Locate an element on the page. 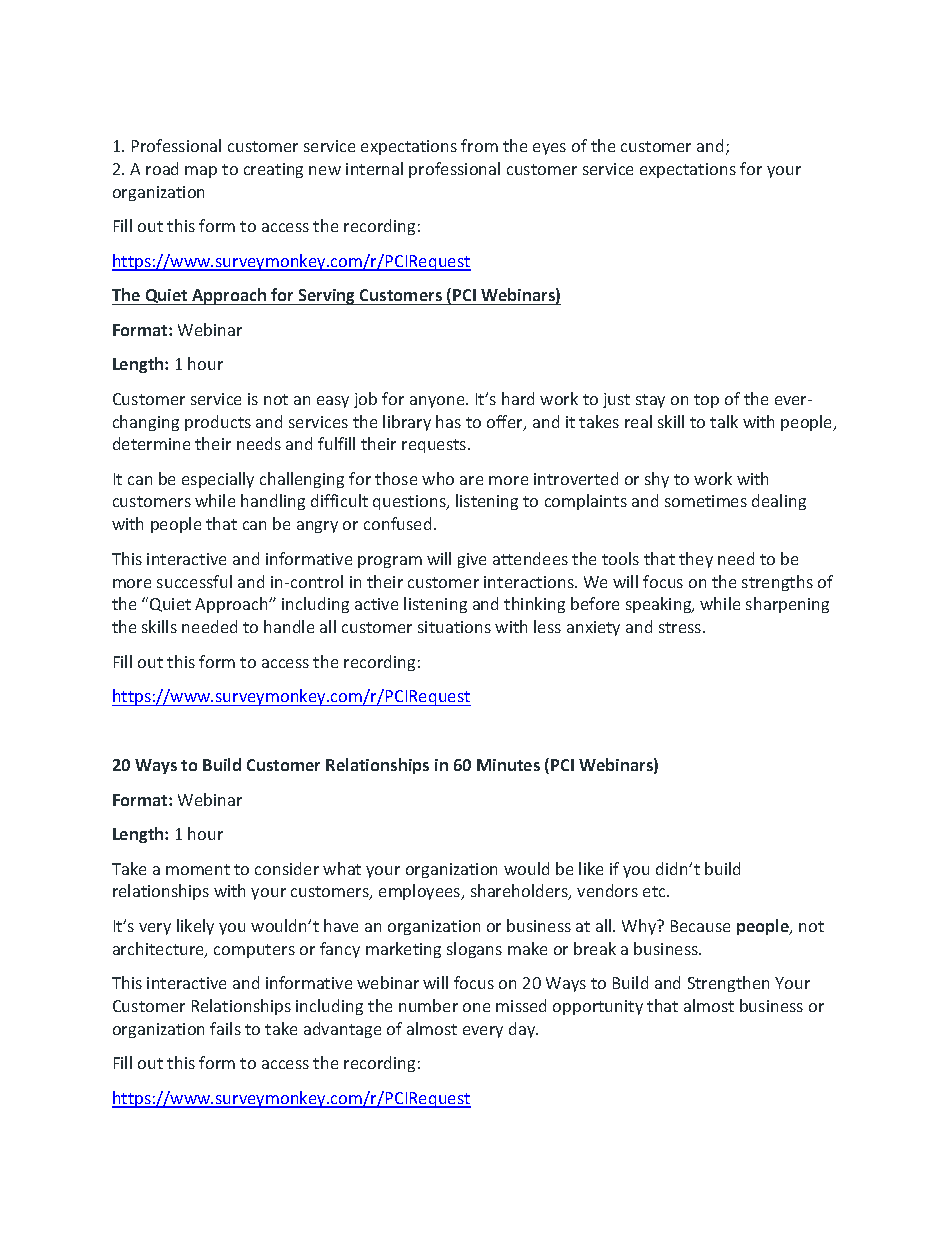 The width and height of the document is (952, 1233). successful is located at coordinates (194, 581).
